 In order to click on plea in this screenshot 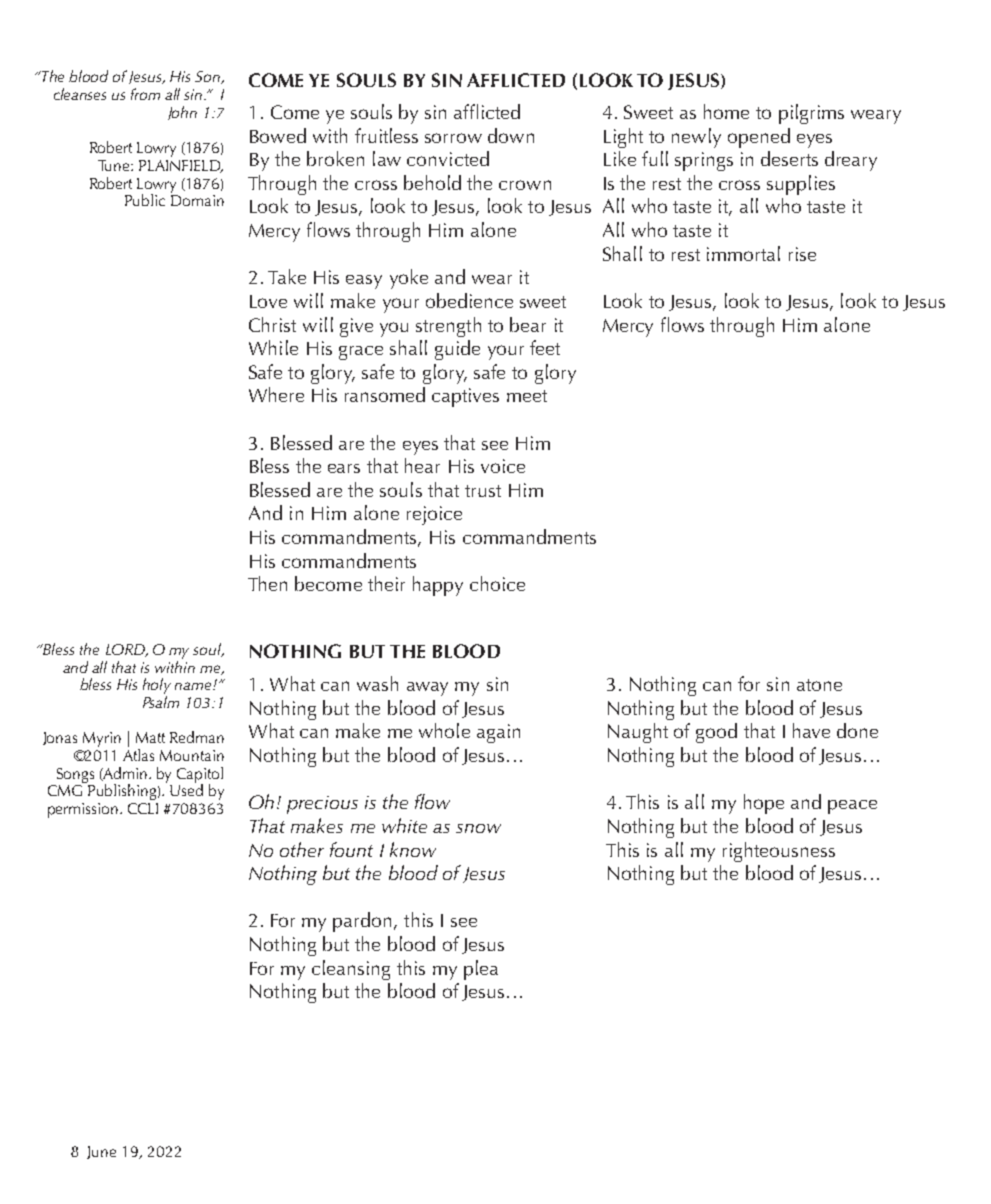, I will do `click(481, 970)`.
